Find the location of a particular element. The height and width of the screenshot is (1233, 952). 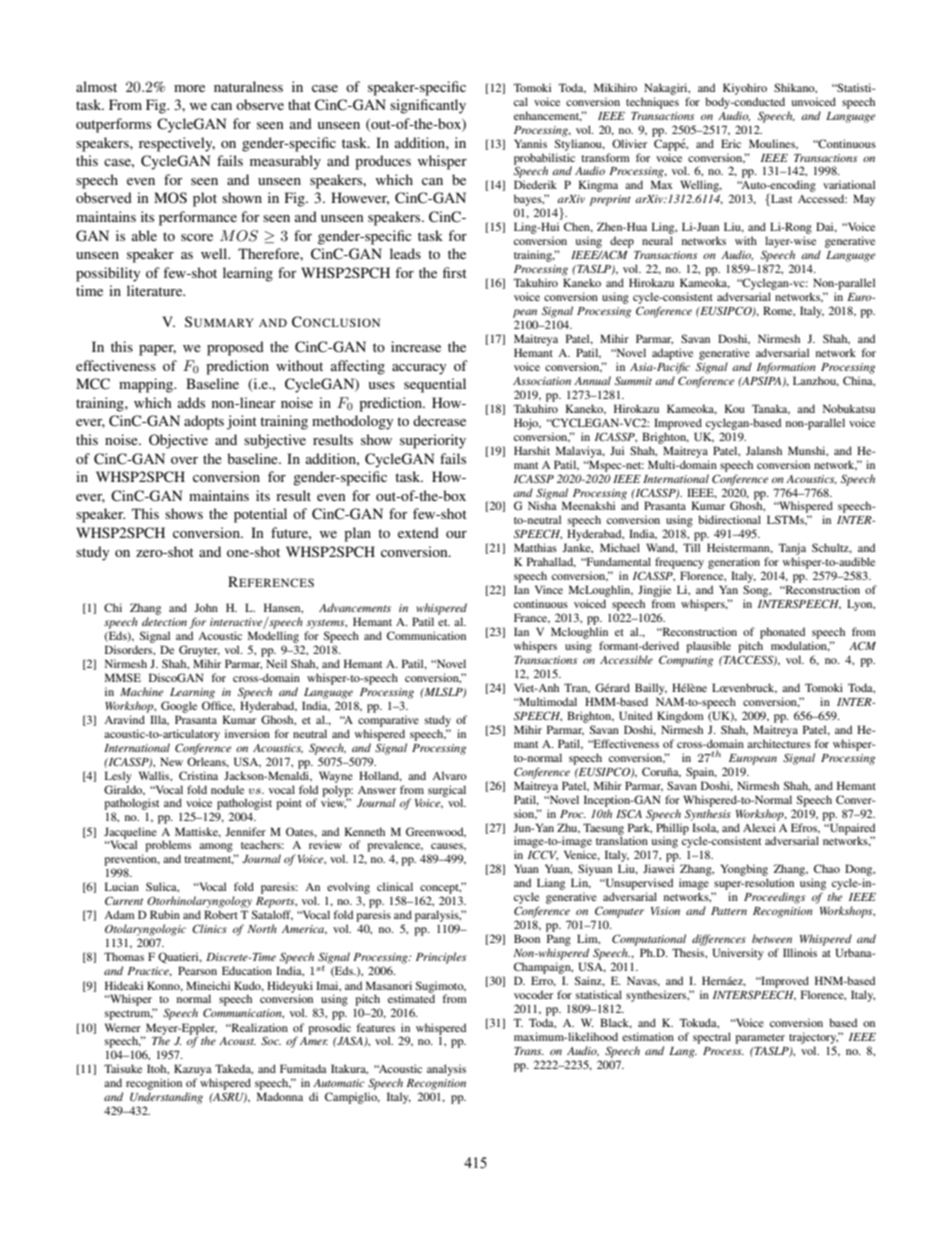

Objective is located at coordinates (178, 441).
